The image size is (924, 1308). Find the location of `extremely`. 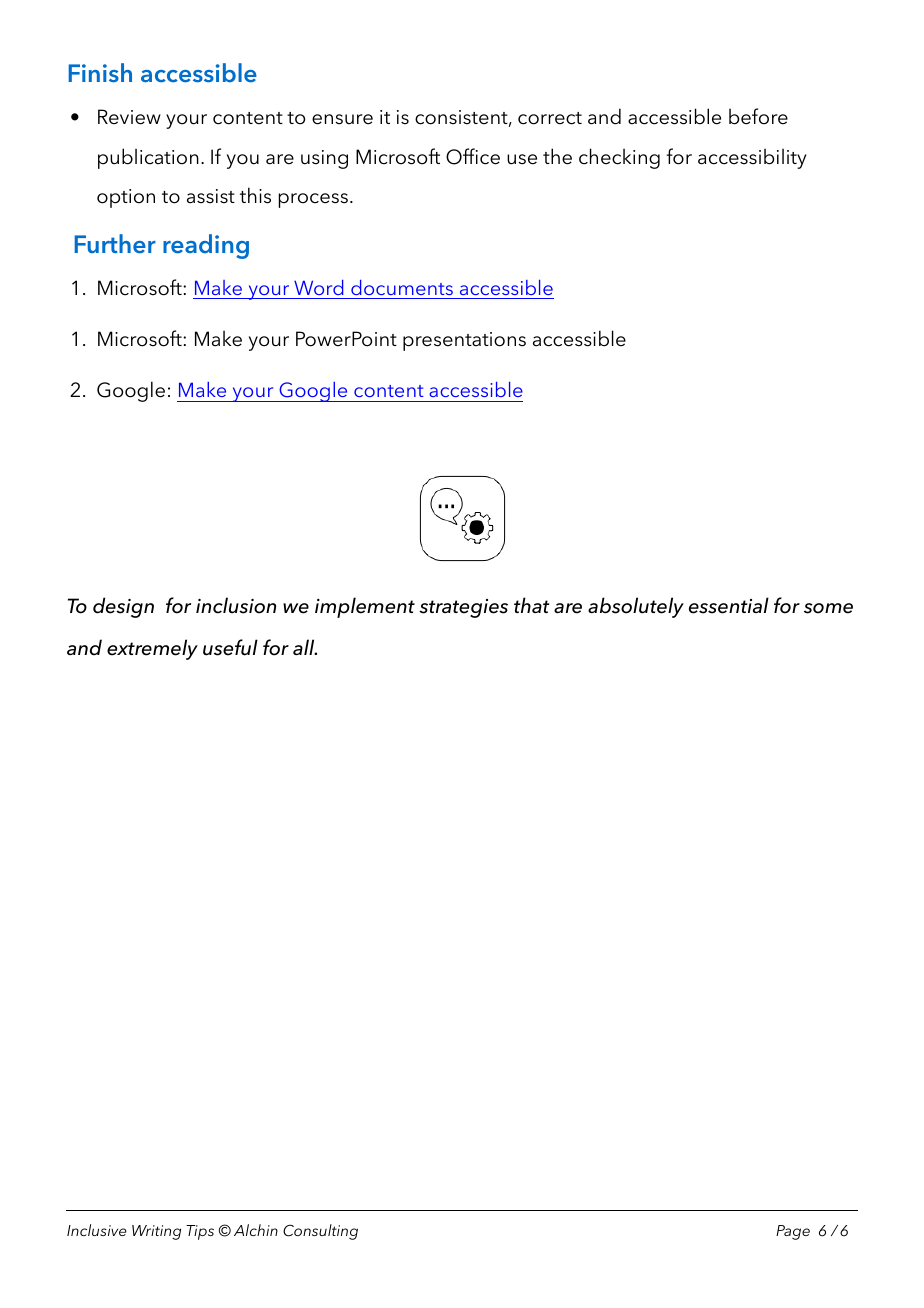

extremely is located at coordinates (152, 649).
